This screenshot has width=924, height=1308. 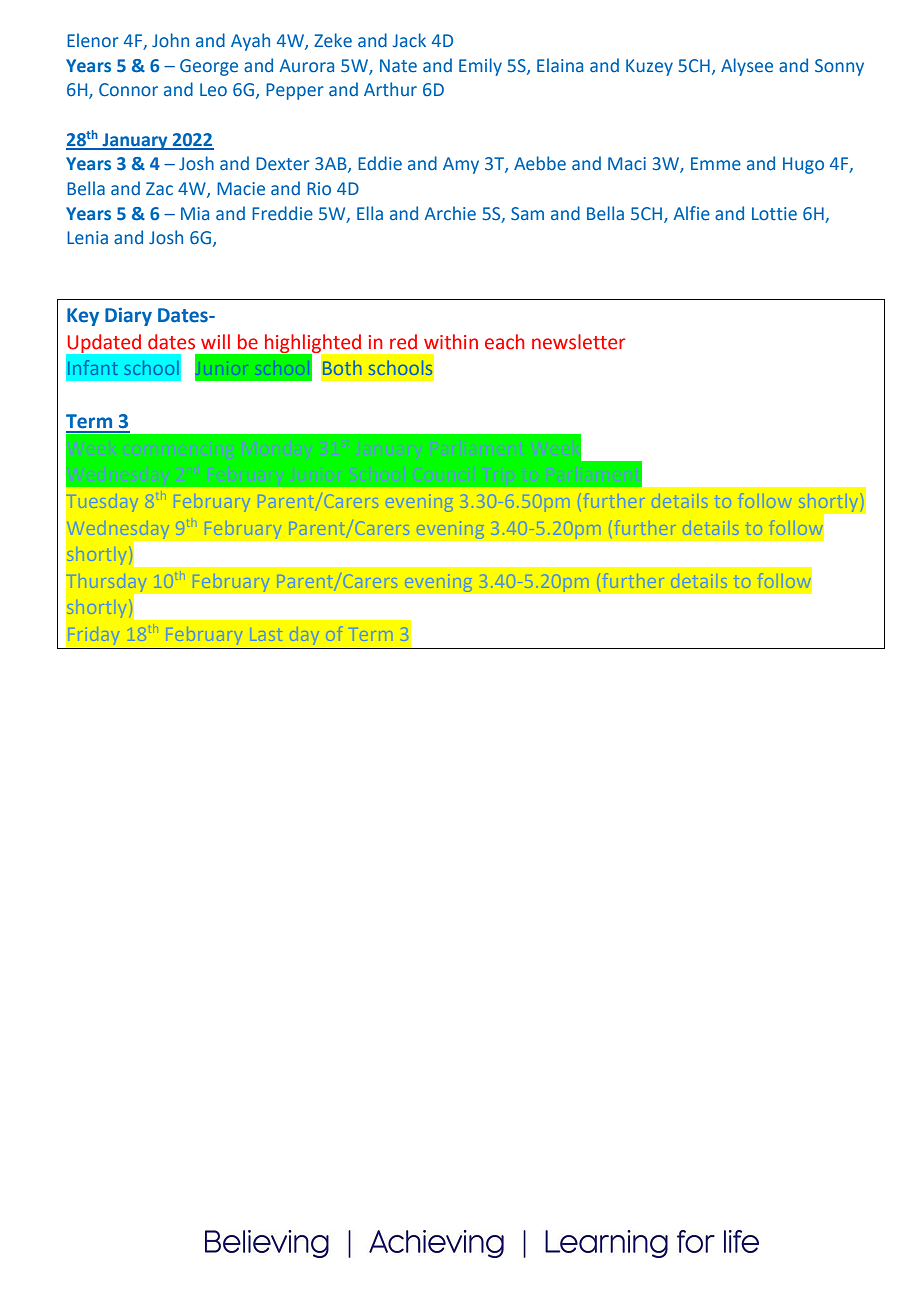 I want to click on Council, so click(x=443, y=474).
